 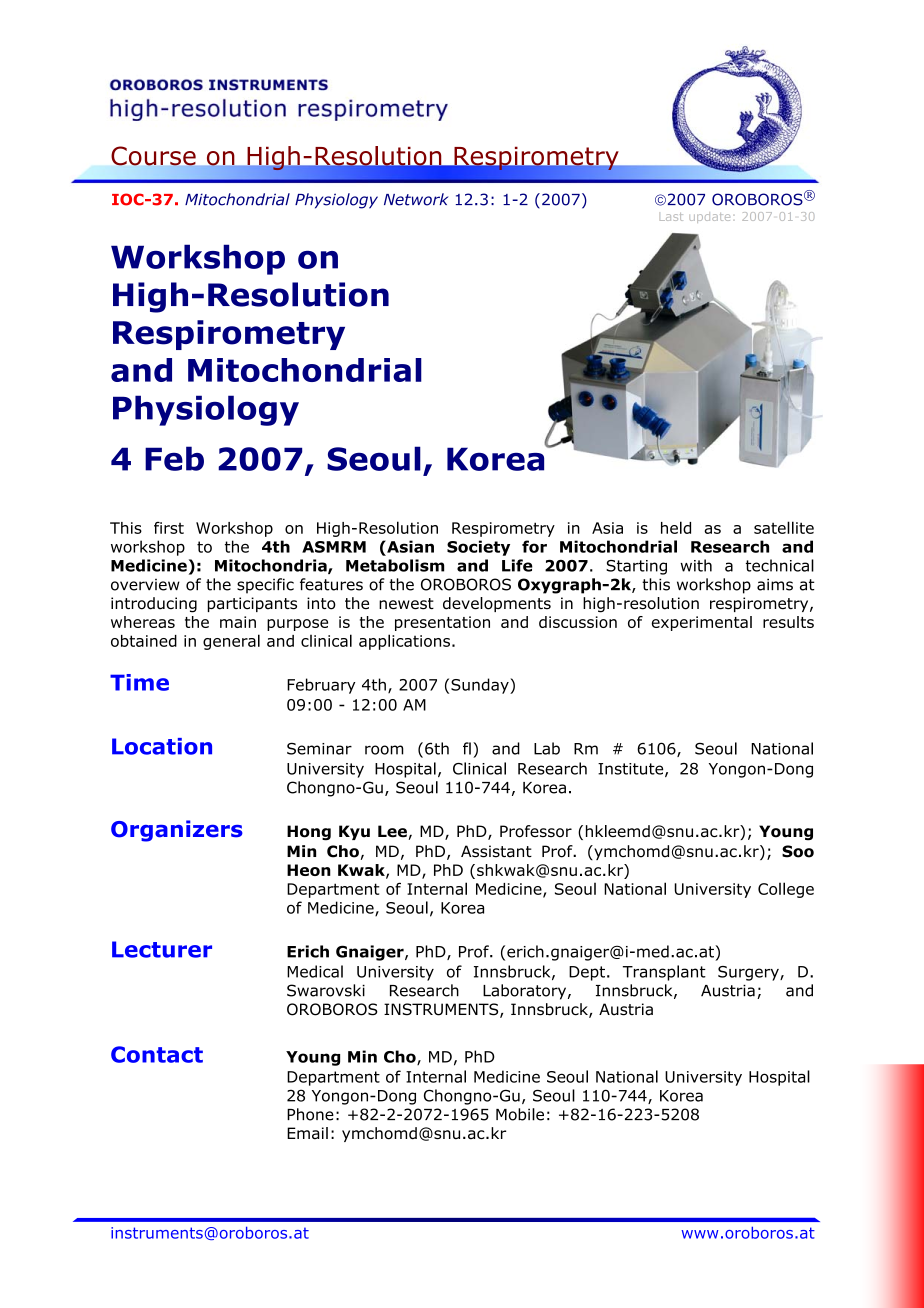 What do you see at coordinates (157, 1054) in the image?
I see `Contact` at bounding box center [157, 1054].
